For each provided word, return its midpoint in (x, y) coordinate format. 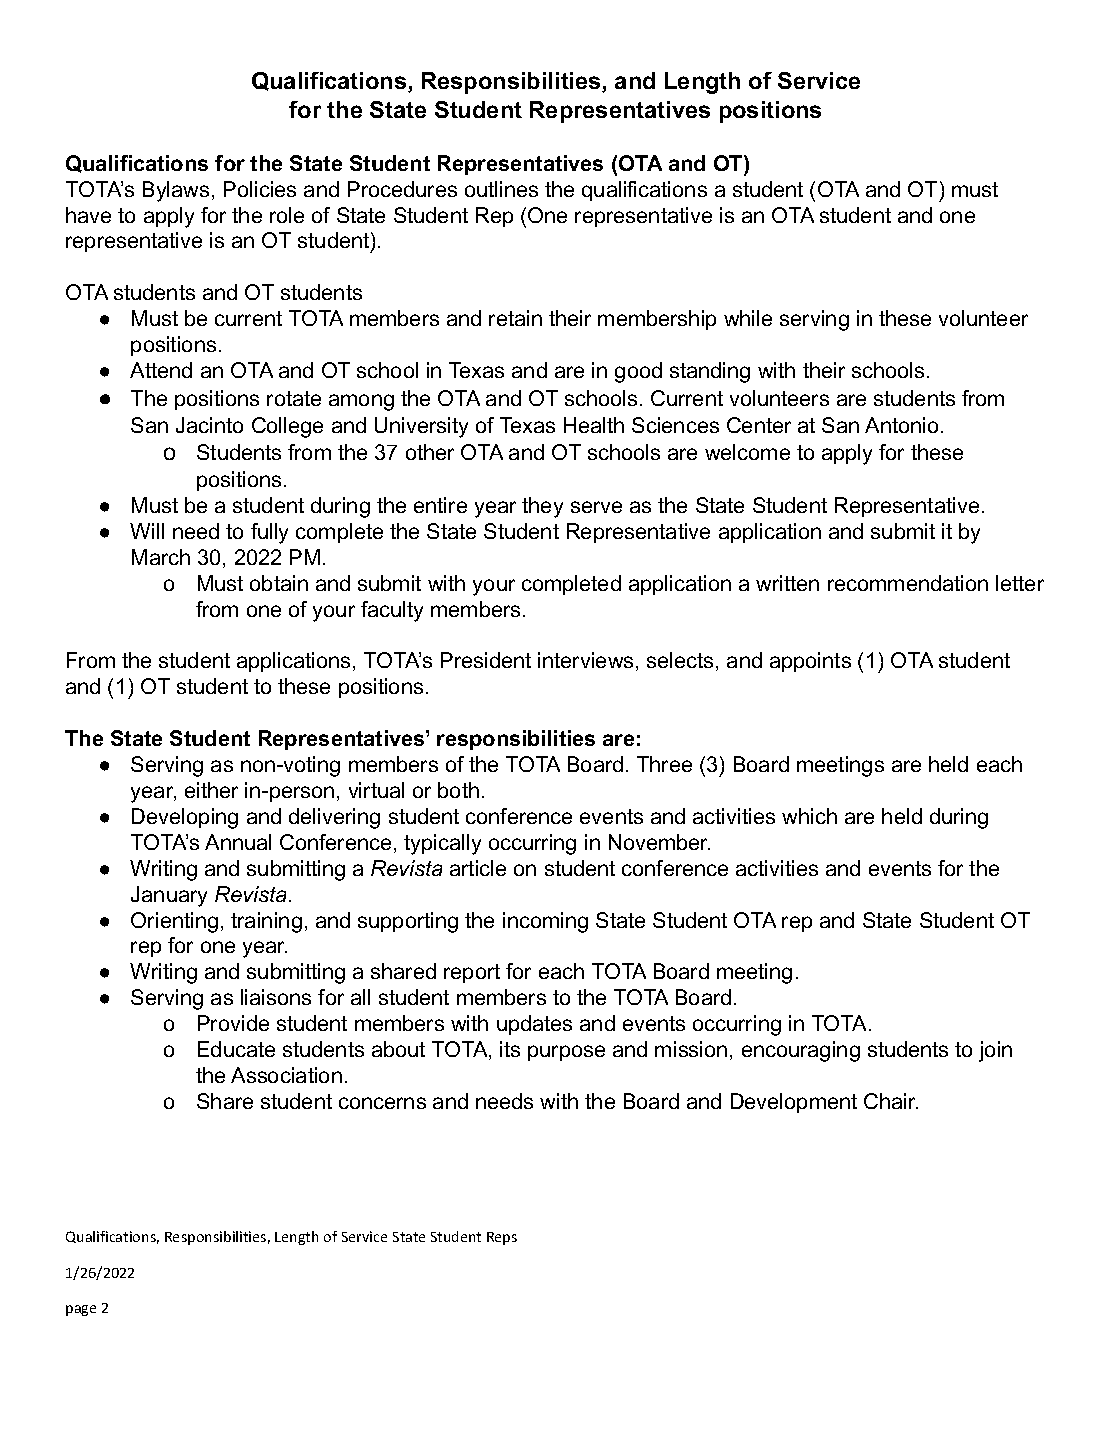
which (809, 816)
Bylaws (176, 191)
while (748, 318)
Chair (891, 1101)
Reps (502, 1238)
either (211, 790)
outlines (501, 189)
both (458, 790)
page (81, 1310)
